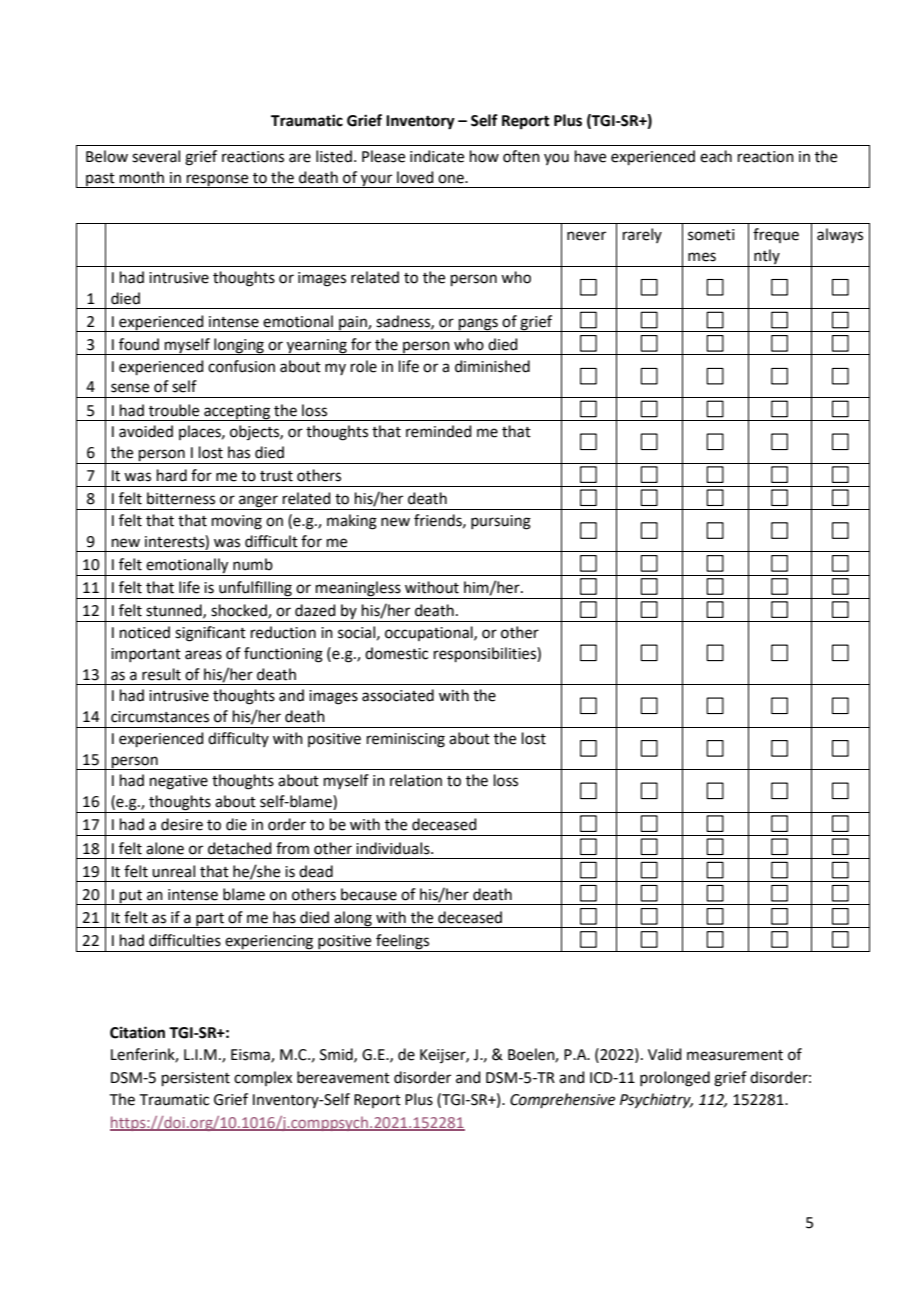 This screenshot has width=924, height=1308. What do you see at coordinates (179, 782) in the screenshot?
I see `negative` at bounding box center [179, 782].
